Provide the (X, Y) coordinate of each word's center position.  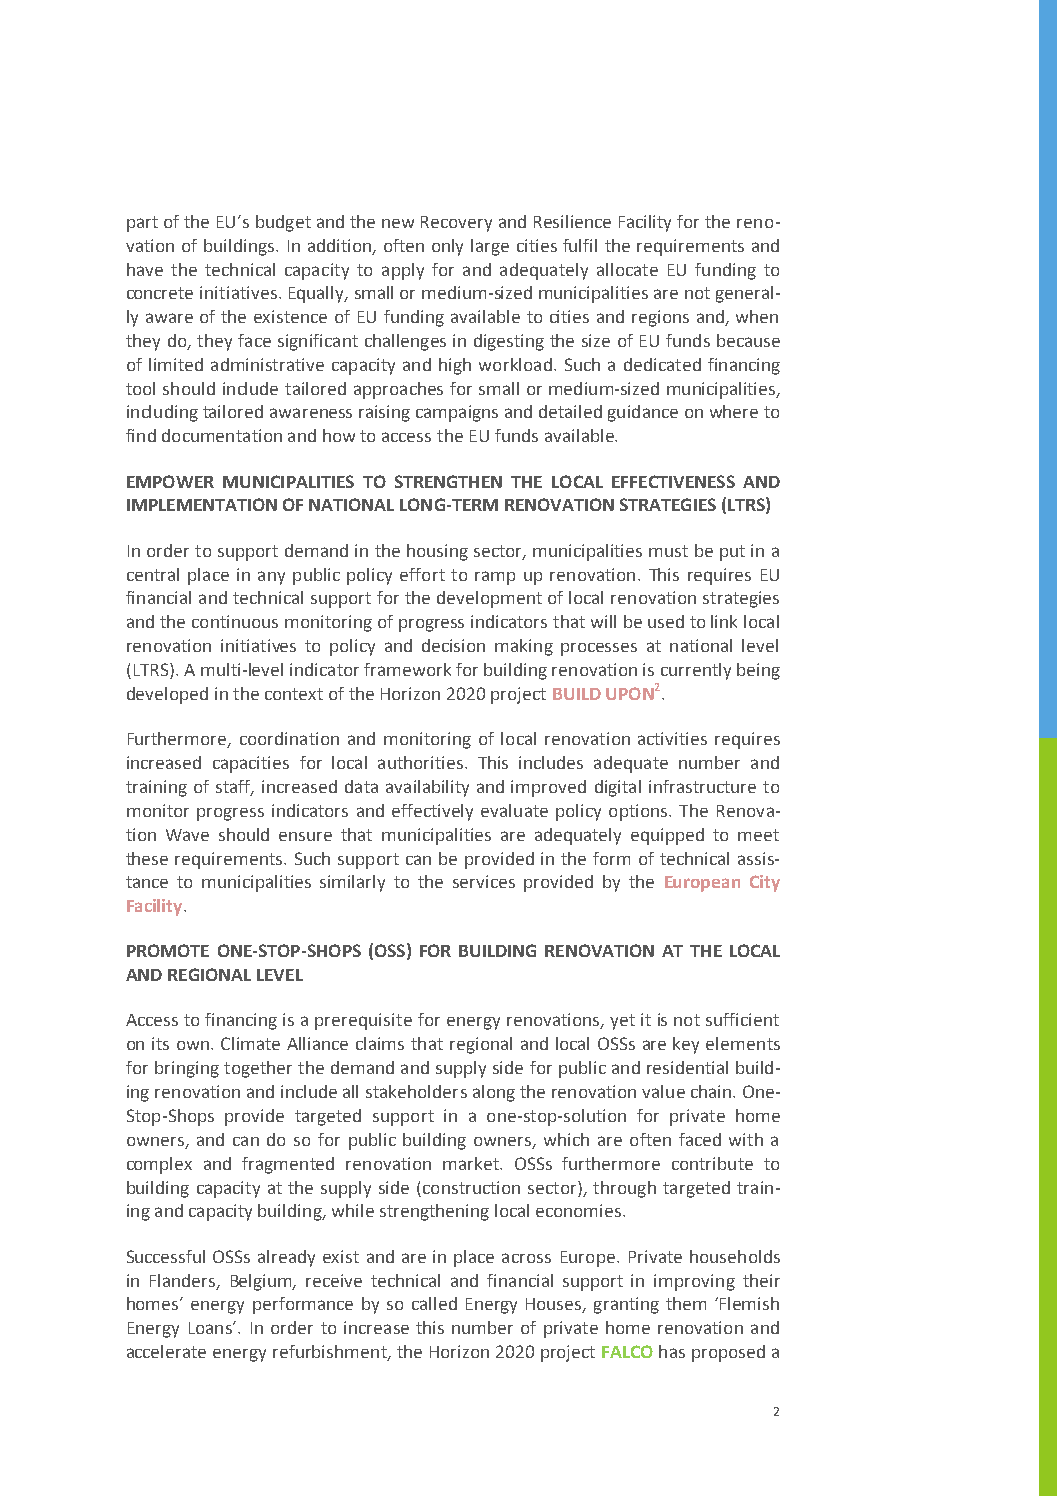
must (668, 551)
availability (427, 788)
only (447, 247)
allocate (627, 269)
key (686, 1045)
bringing (187, 1069)
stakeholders (416, 1091)
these (147, 858)
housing (437, 552)
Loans (211, 1328)
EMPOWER (170, 481)
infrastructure (702, 786)
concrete (160, 293)
